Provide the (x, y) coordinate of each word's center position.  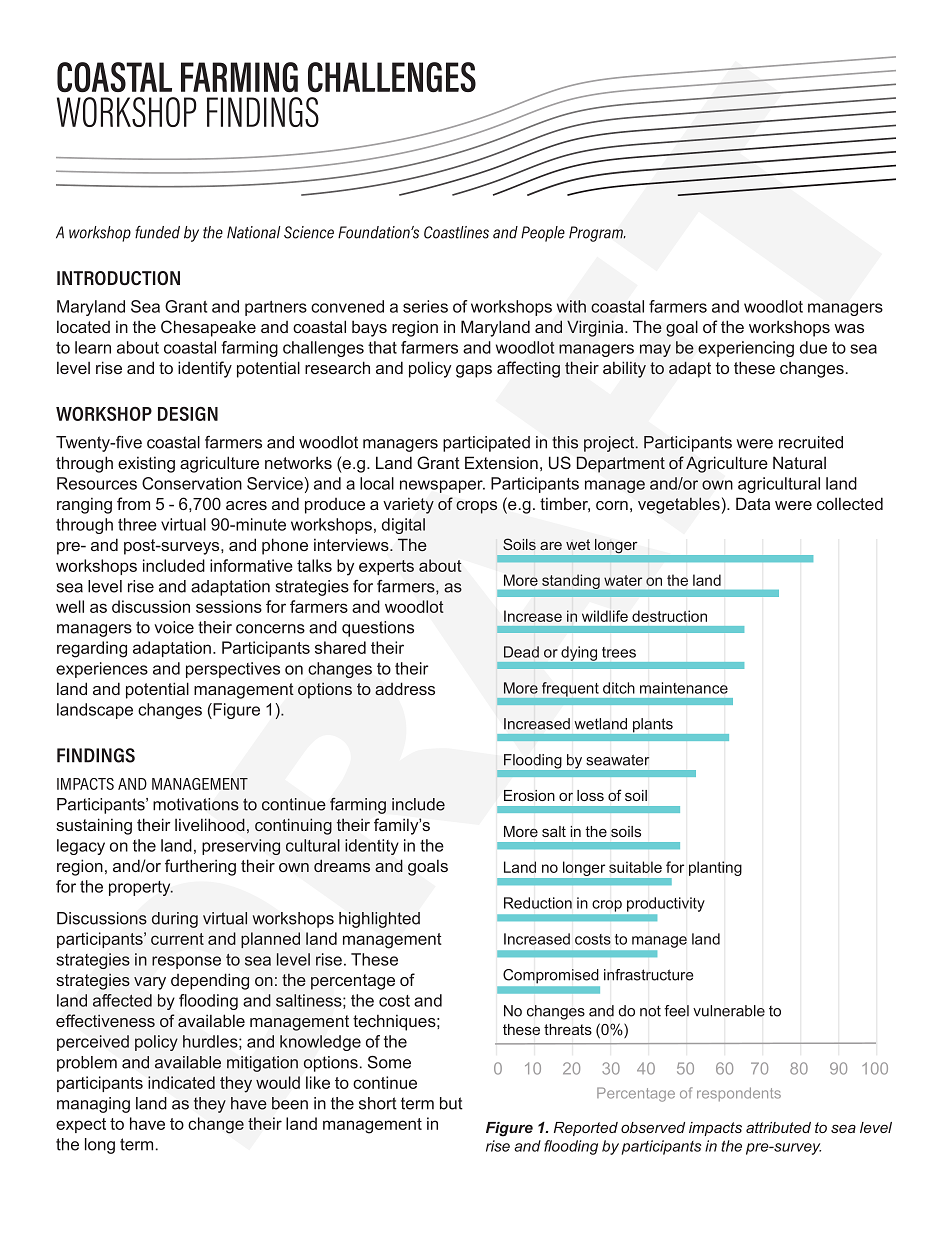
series (425, 306)
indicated (181, 1082)
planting (715, 868)
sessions (229, 606)
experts (386, 567)
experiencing (746, 349)
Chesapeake (208, 328)
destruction (669, 616)
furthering (200, 867)
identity (372, 847)
